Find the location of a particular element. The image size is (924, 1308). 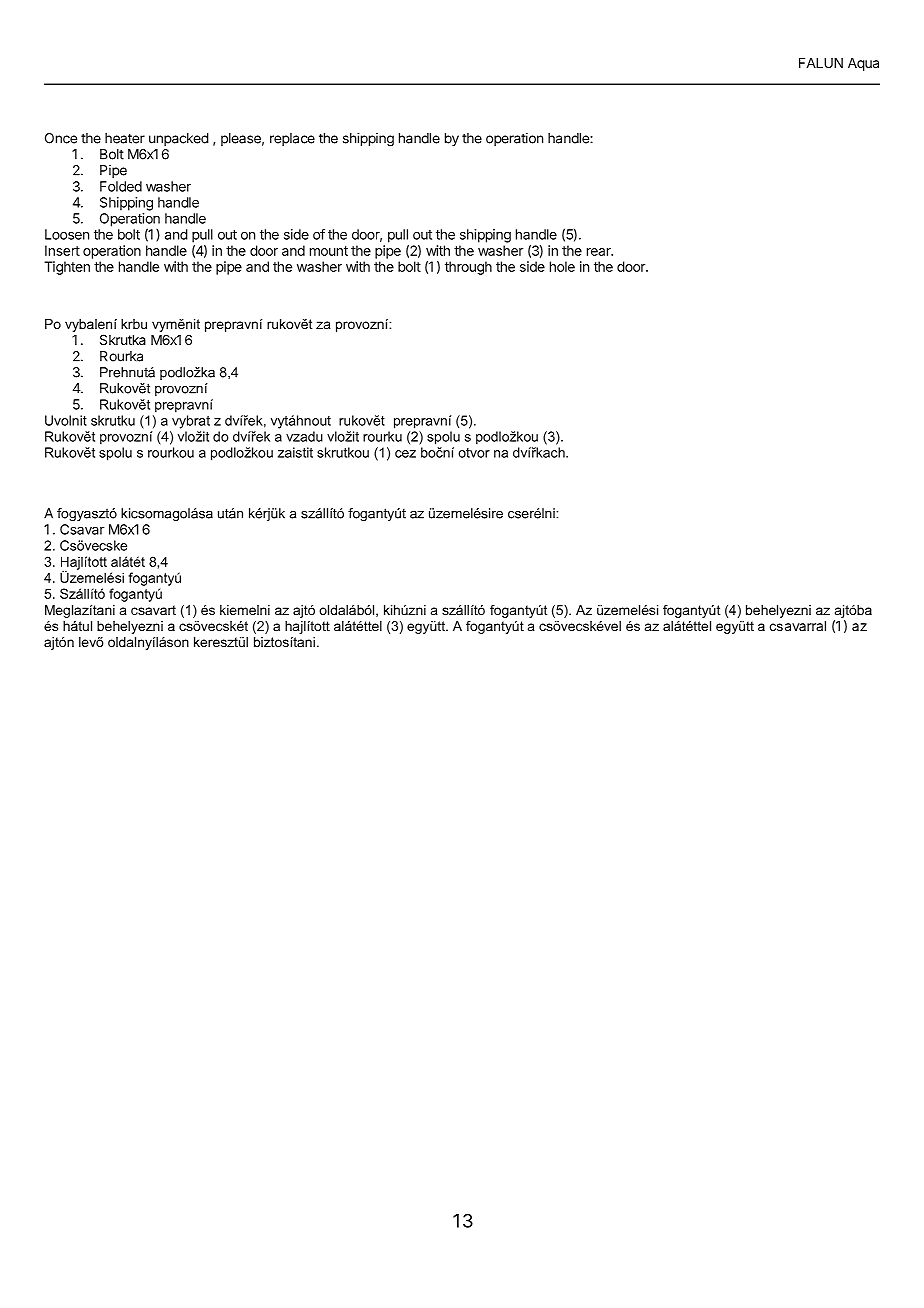

Tighten is located at coordinates (67, 268).
